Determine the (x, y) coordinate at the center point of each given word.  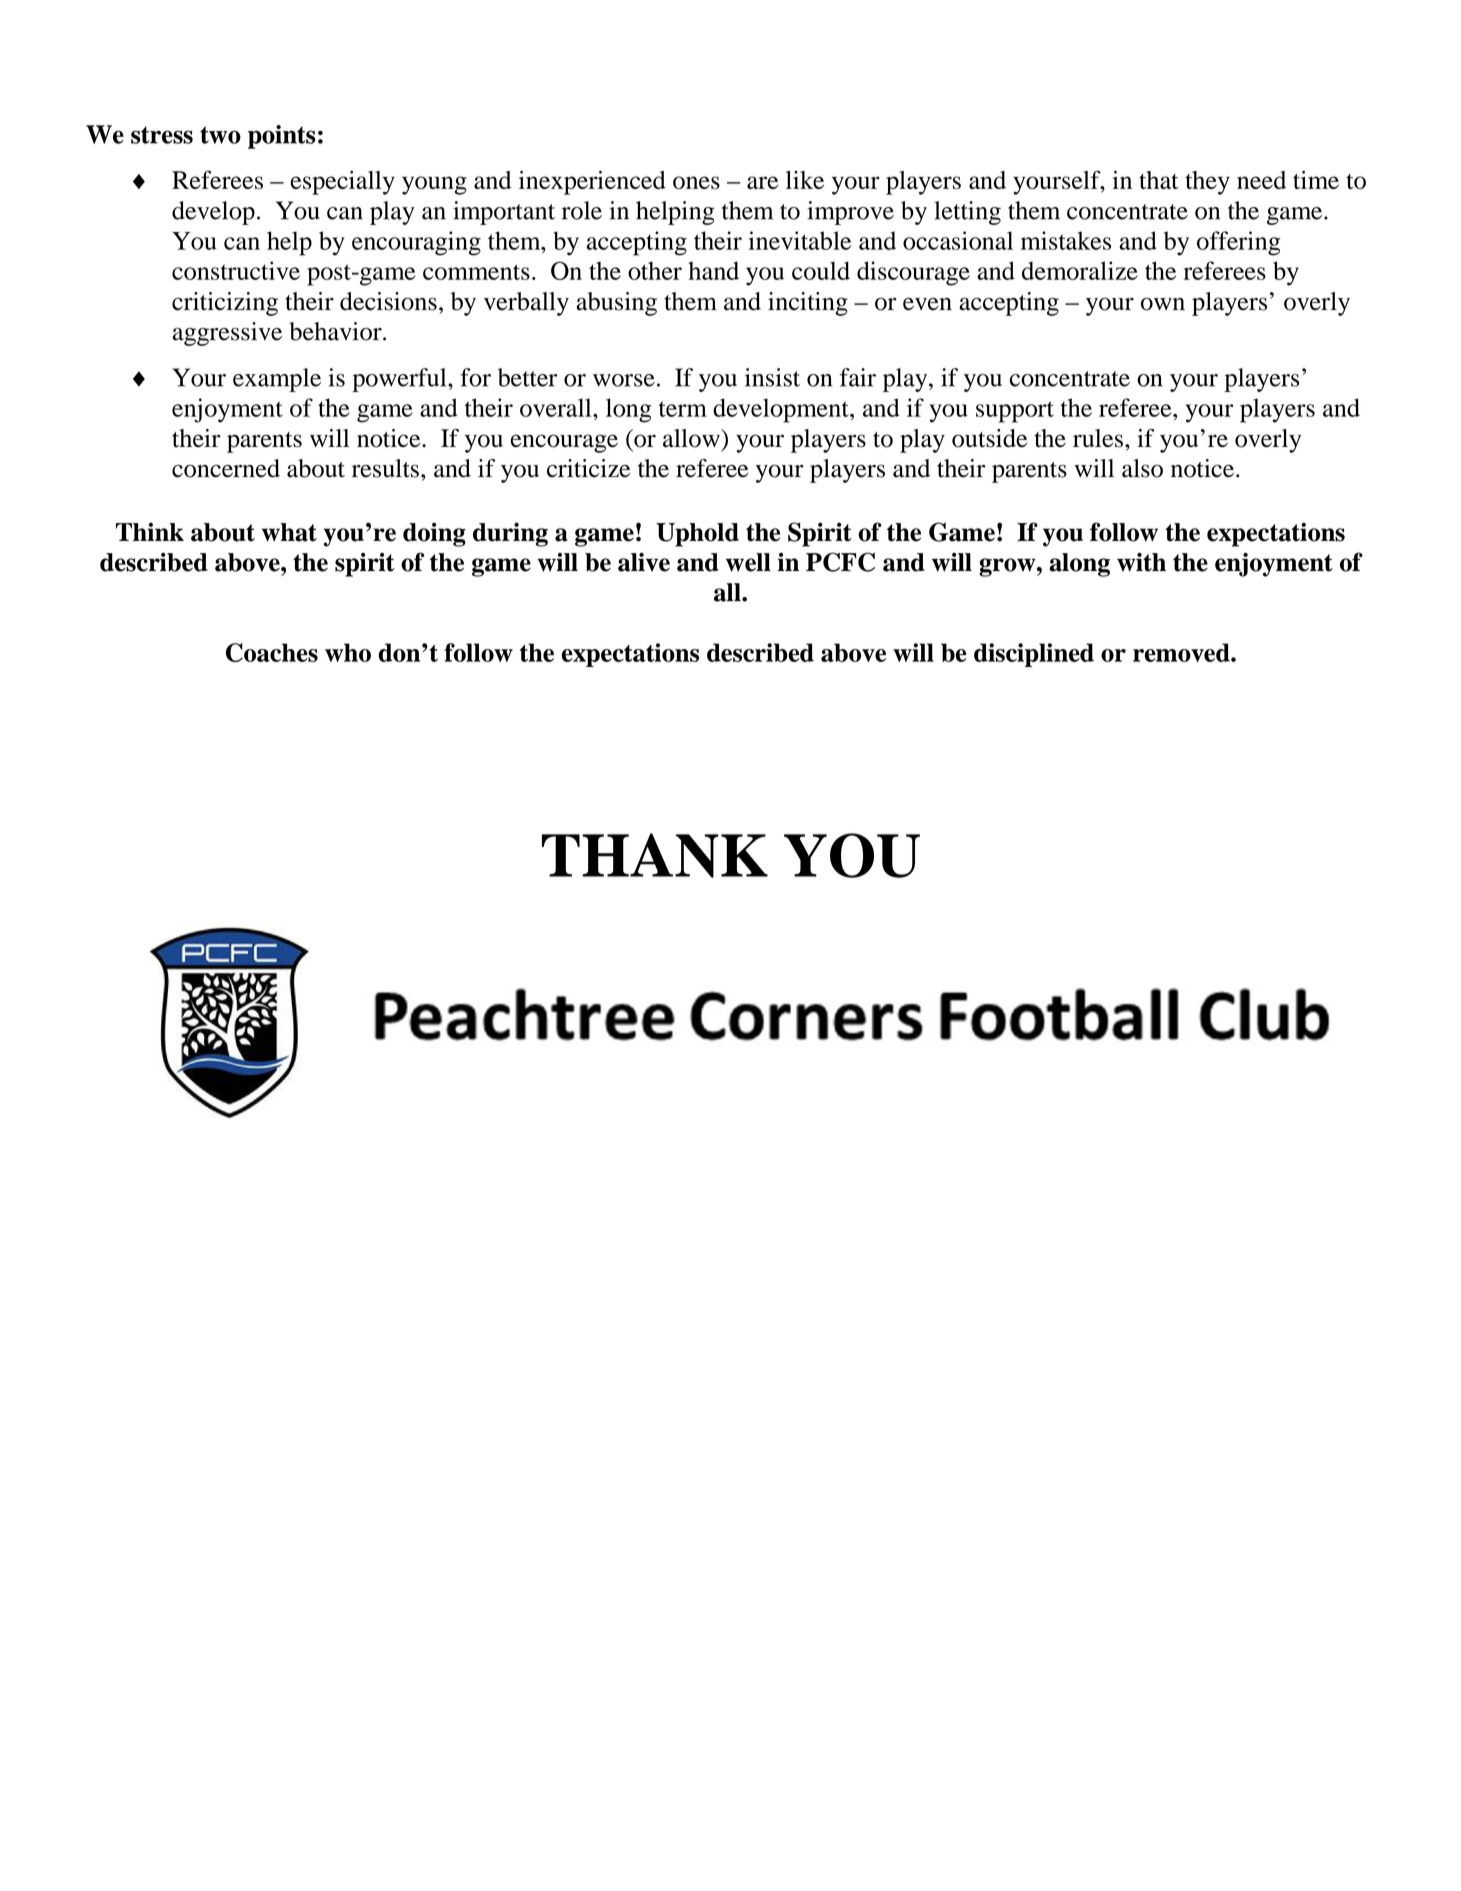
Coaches (272, 652)
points (282, 137)
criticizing (225, 304)
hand (713, 270)
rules (1098, 438)
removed (1182, 652)
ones (696, 182)
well (748, 562)
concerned (226, 468)
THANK (655, 855)
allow (692, 438)
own (1163, 304)
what (289, 532)
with (1141, 562)
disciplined (1034, 655)
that (1159, 180)
